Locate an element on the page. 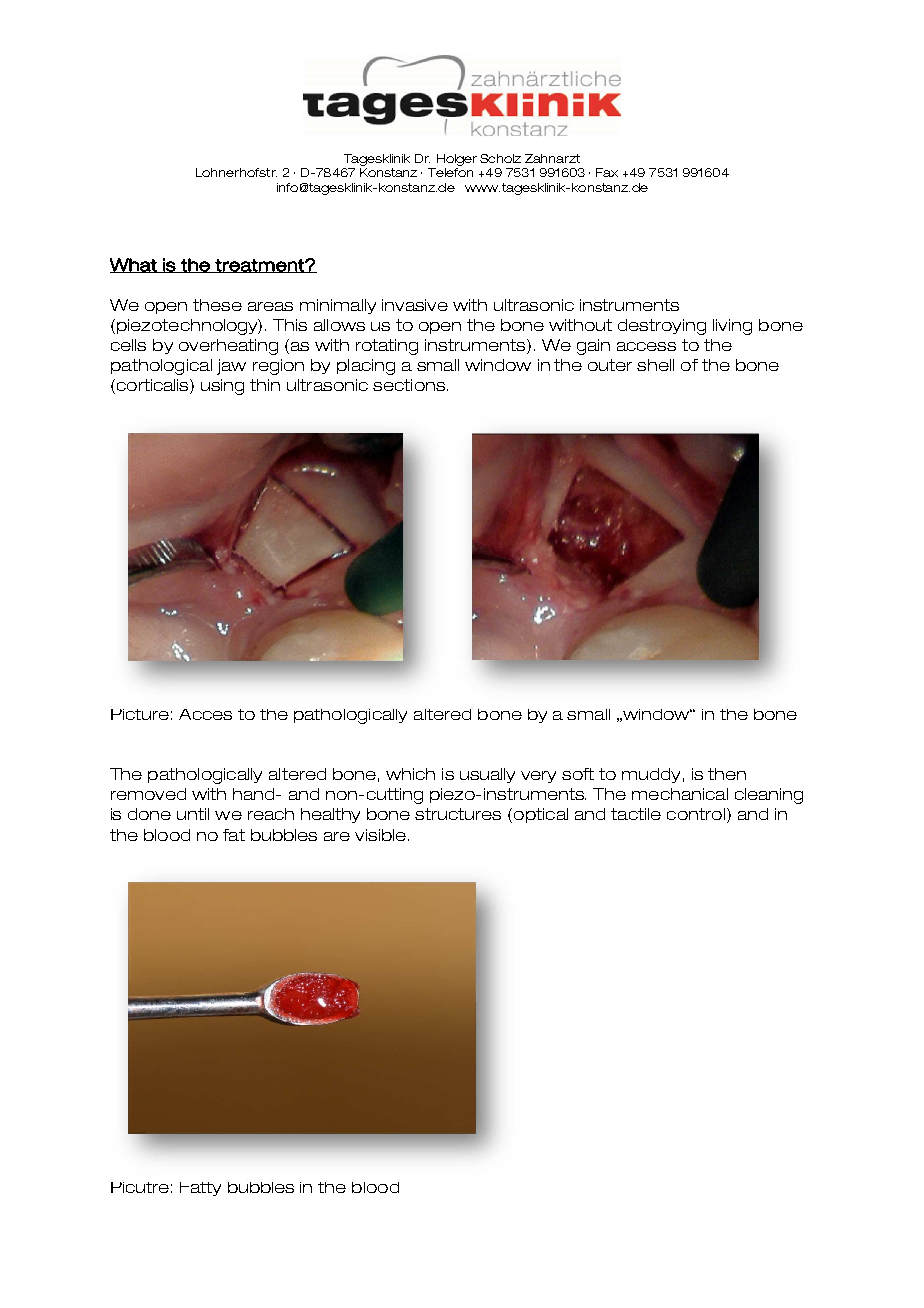  sections is located at coordinates (409, 385).
